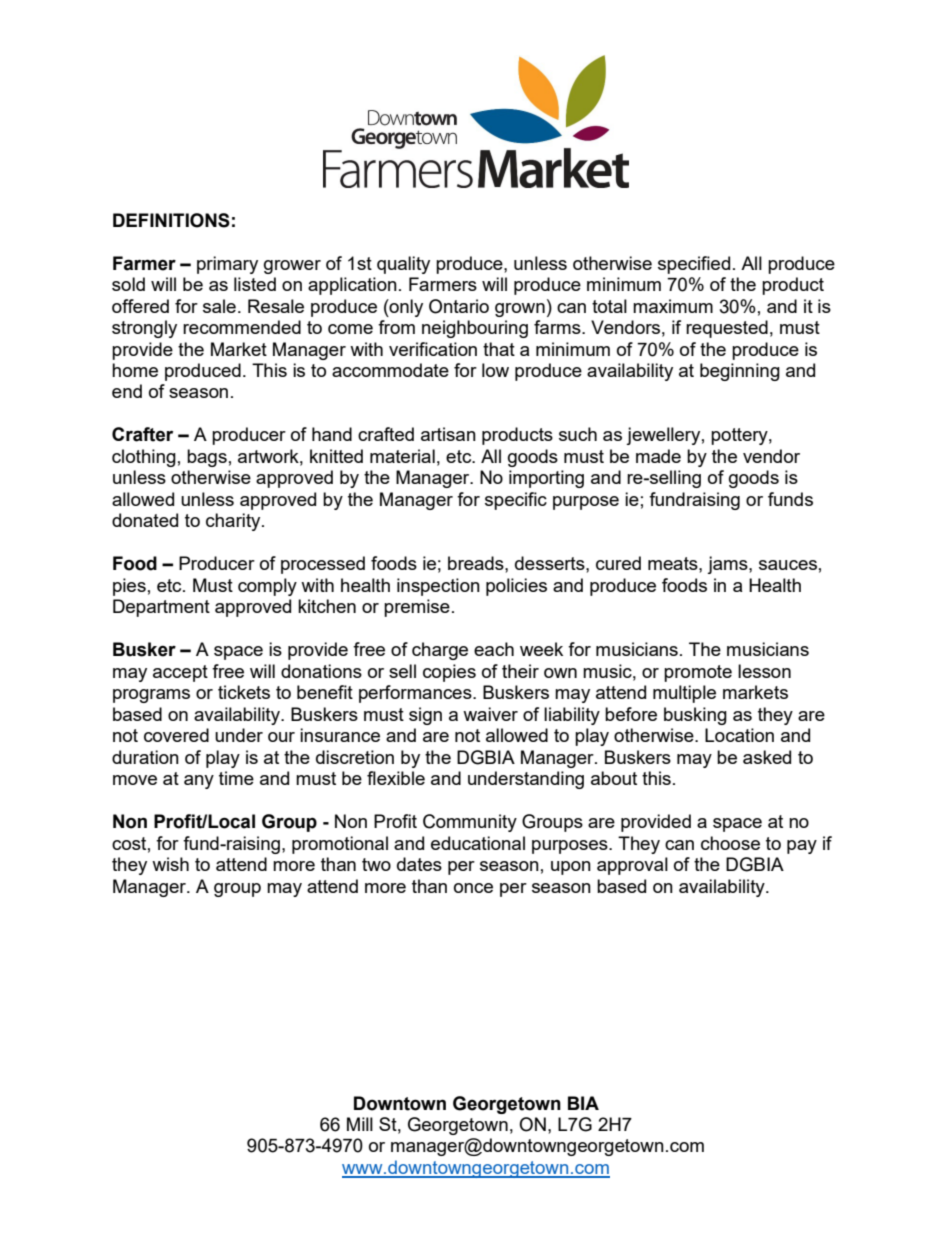  I want to click on specified, so click(694, 265).
